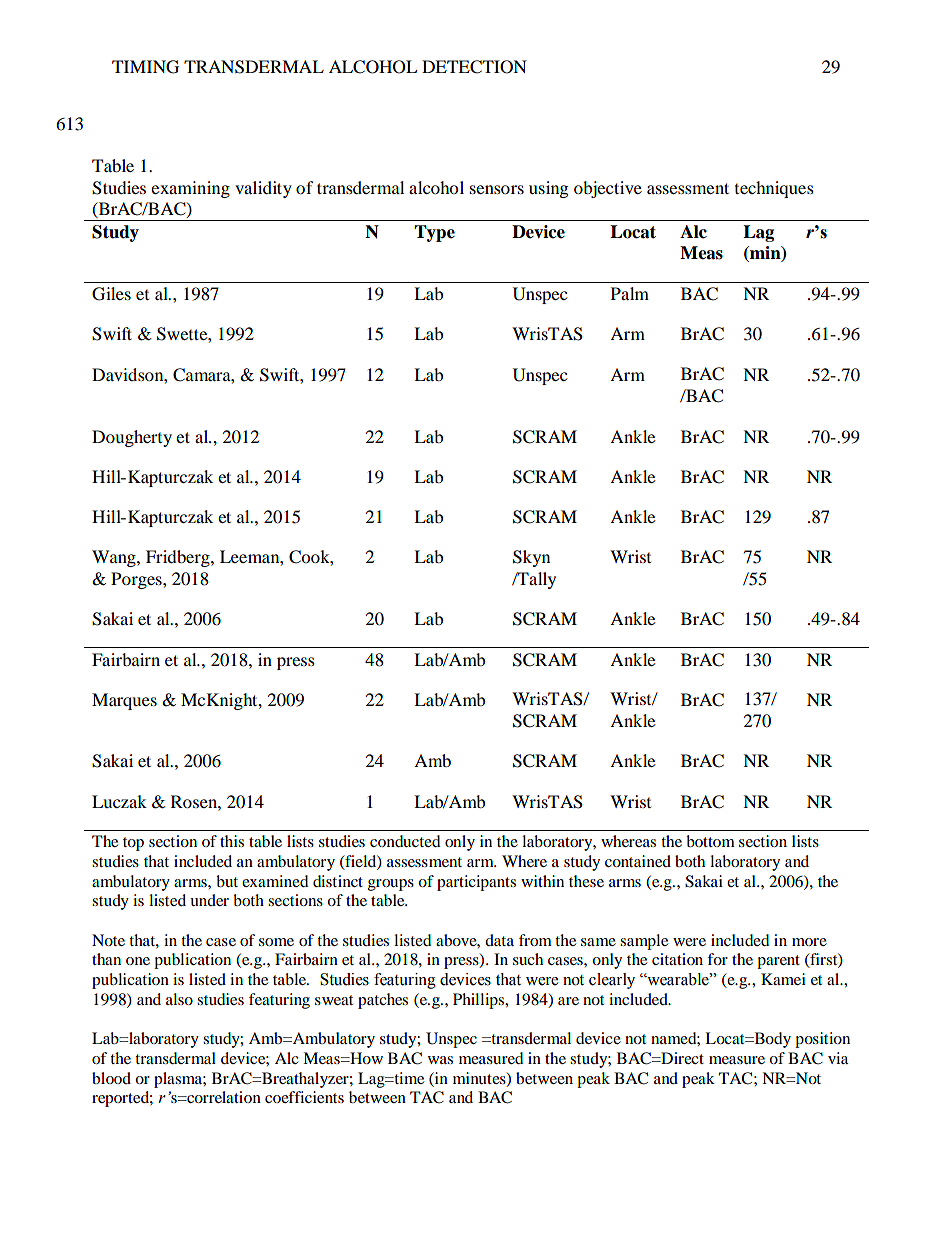  Describe the element at coordinates (474, 67) in the screenshot. I see `DETECTION` at that location.
